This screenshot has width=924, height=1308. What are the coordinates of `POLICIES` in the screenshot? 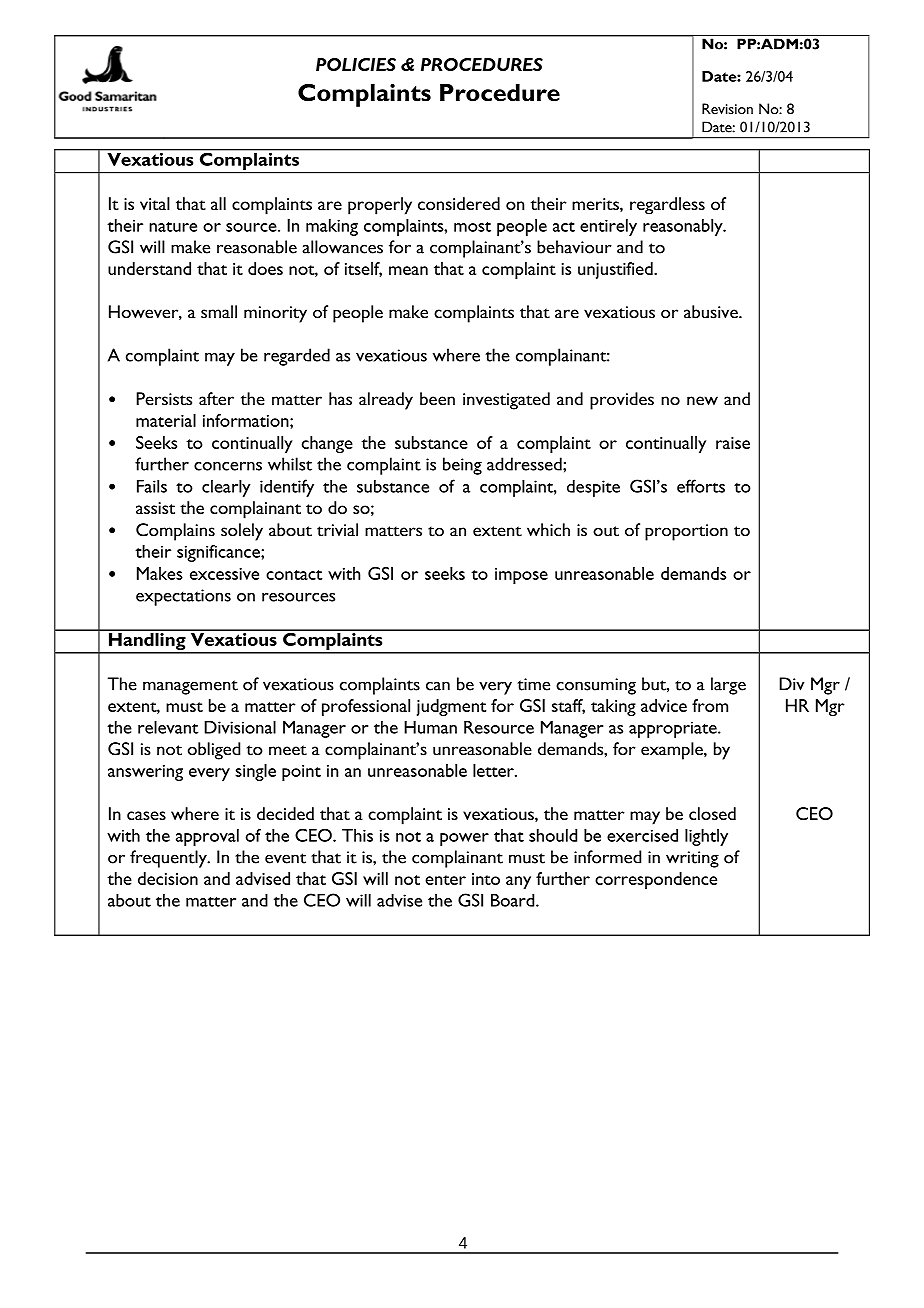 It's located at (356, 64).
